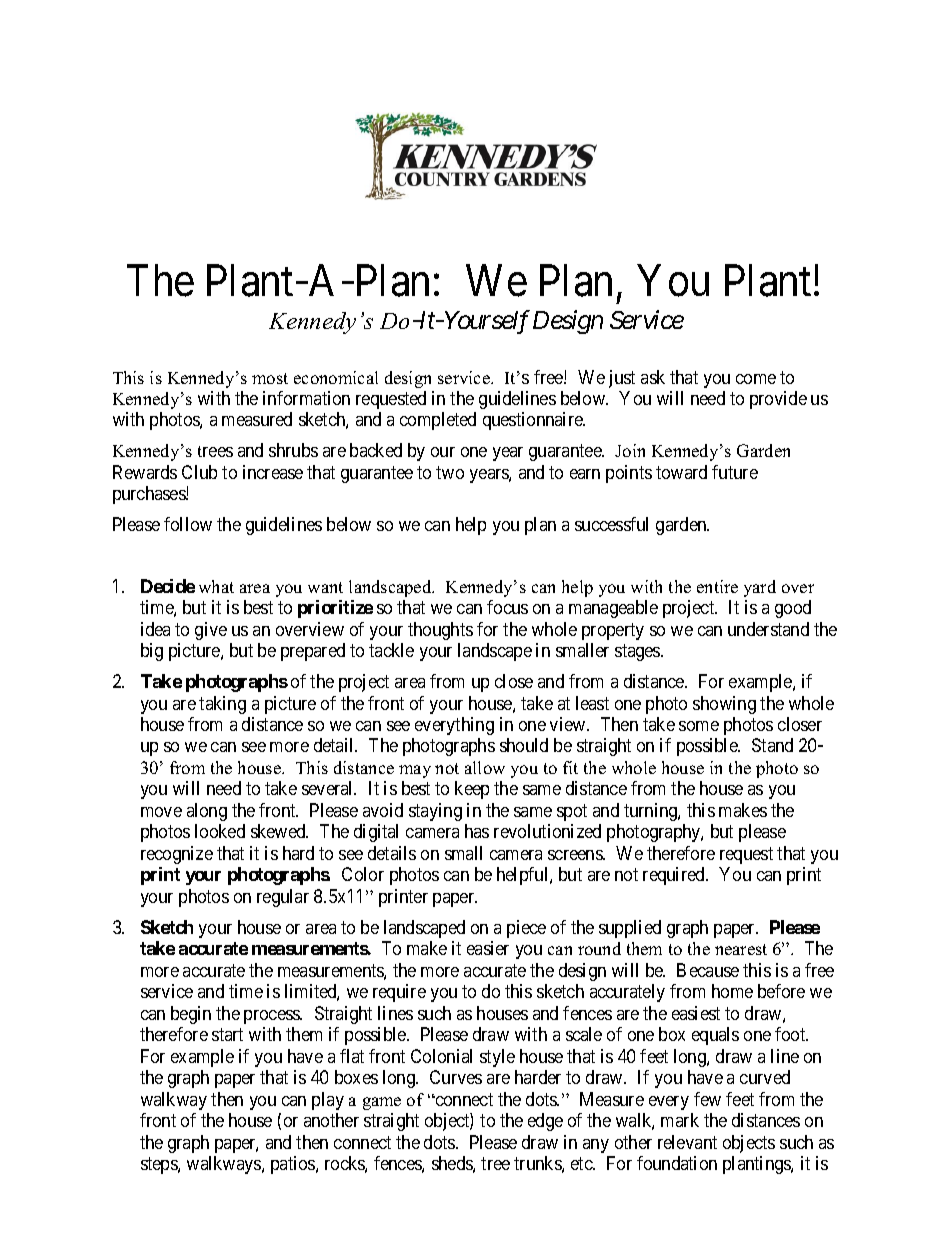 Image resolution: width=952 pixels, height=1233 pixels. What do you see at coordinates (576, 855) in the document?
I see `screens` at bounding box center [576, 855].
